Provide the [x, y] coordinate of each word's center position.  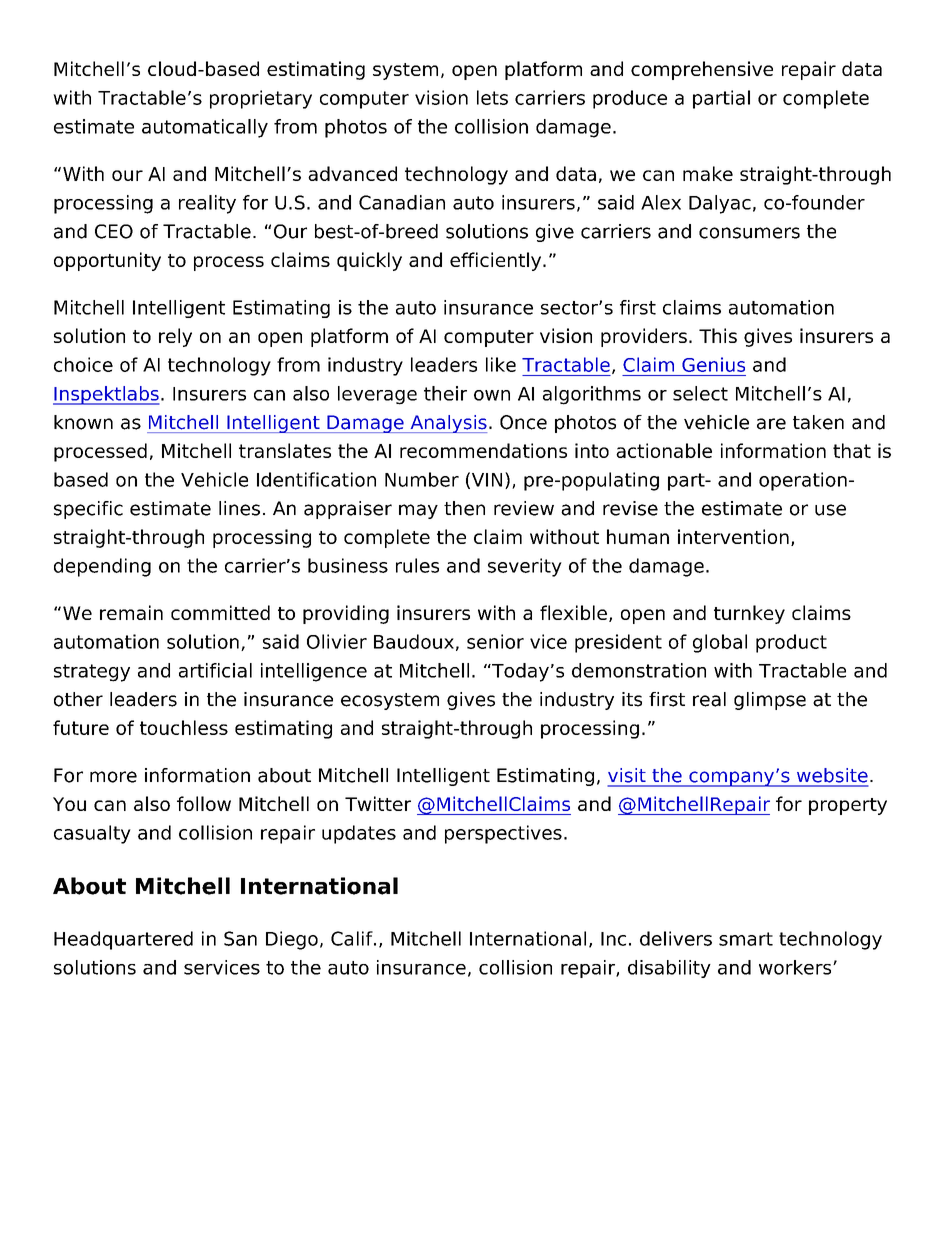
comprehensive [702, 70]
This [718, 335]
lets [492, 97]
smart [746, 939]
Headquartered [123, 940]
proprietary [261, 99]
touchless [184, 727]
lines [239, 508]
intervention [733, 536]
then [464, 508]
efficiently [497, 261]
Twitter [378, 803]
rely [175, 337]
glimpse [770, 701]
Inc [613, 939]
